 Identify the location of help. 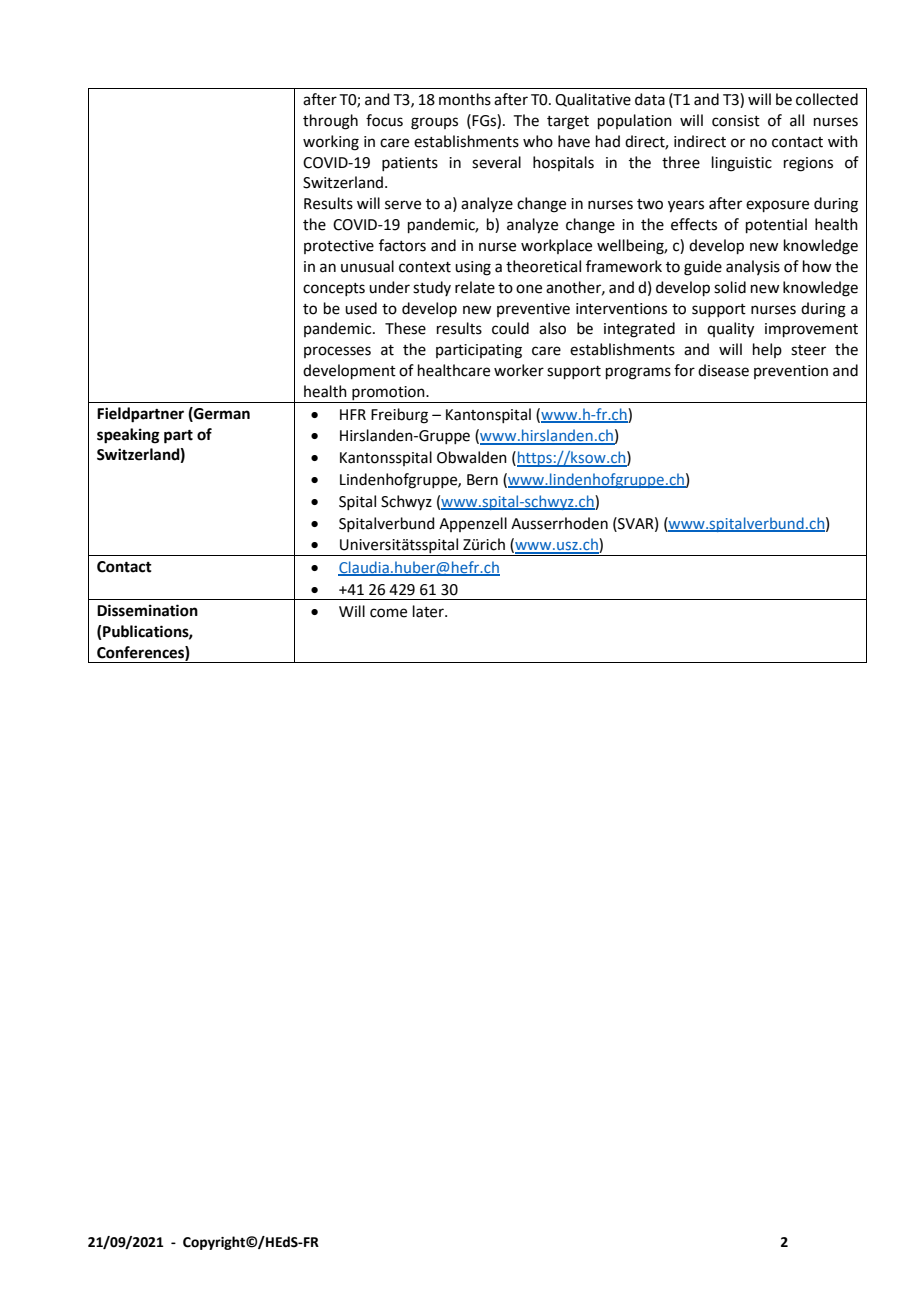
(767, 350).
